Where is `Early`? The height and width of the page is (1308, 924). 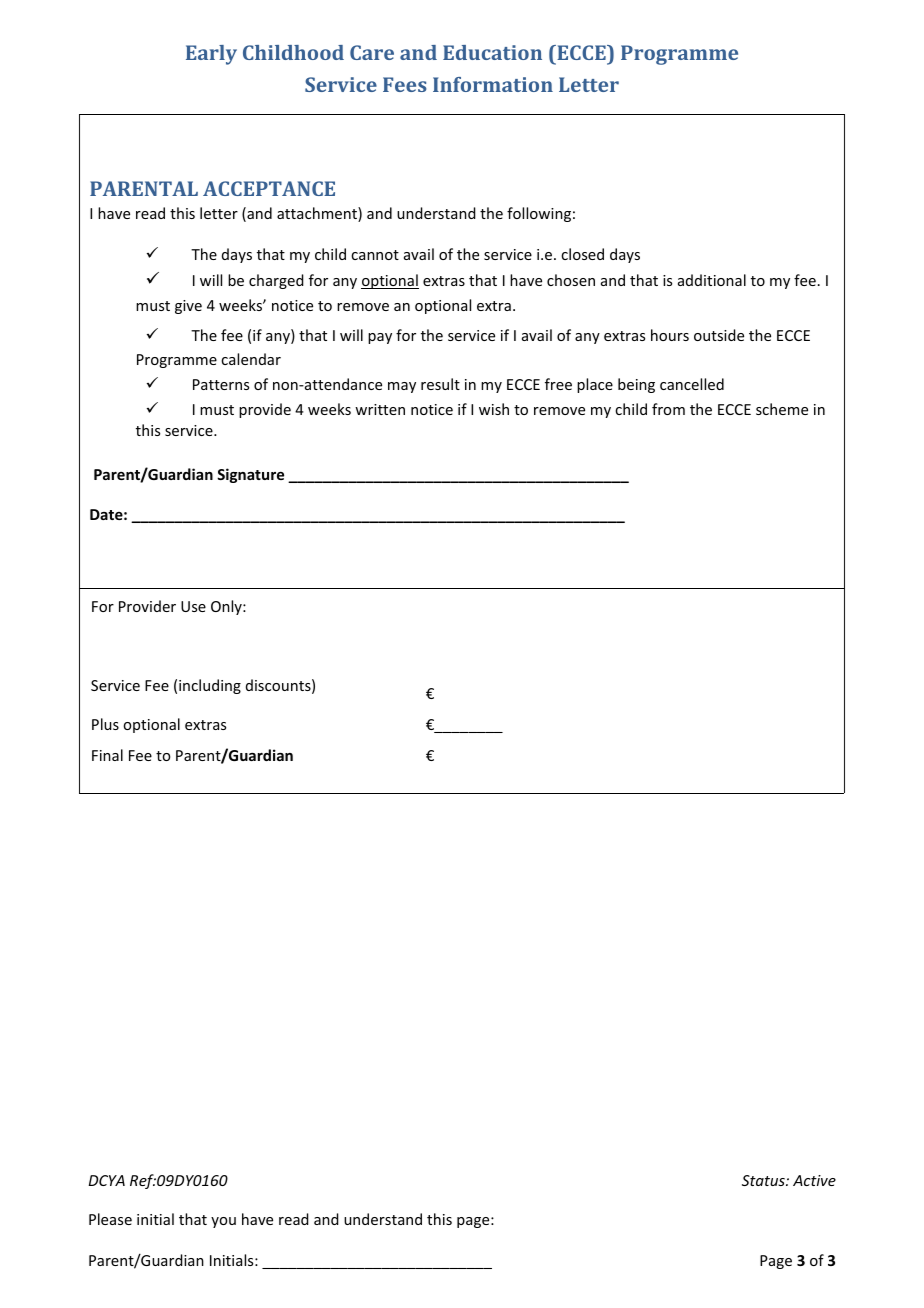
Early is located at coordinates (211, 55).
